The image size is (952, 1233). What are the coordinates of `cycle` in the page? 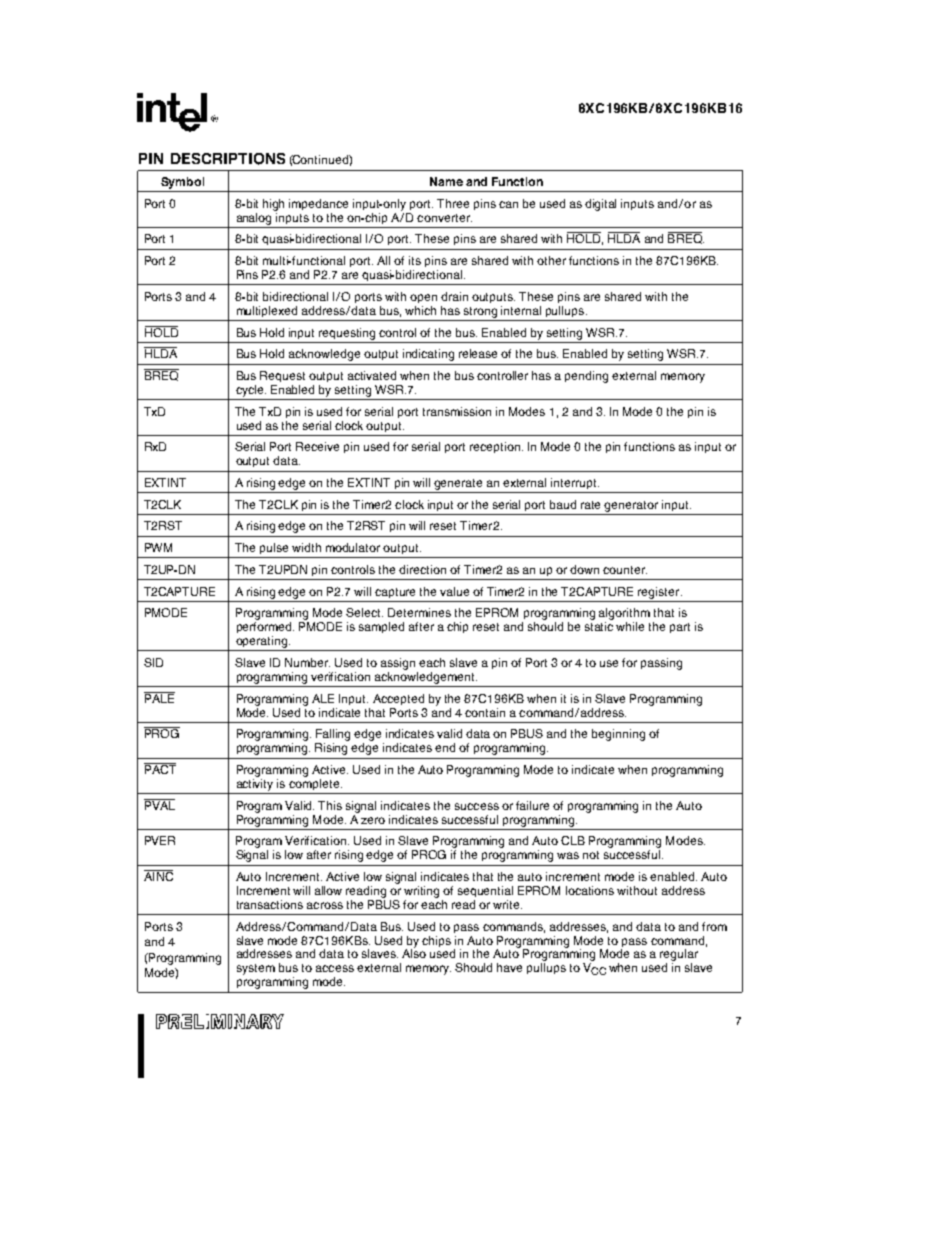 It's located at (251, 391).
